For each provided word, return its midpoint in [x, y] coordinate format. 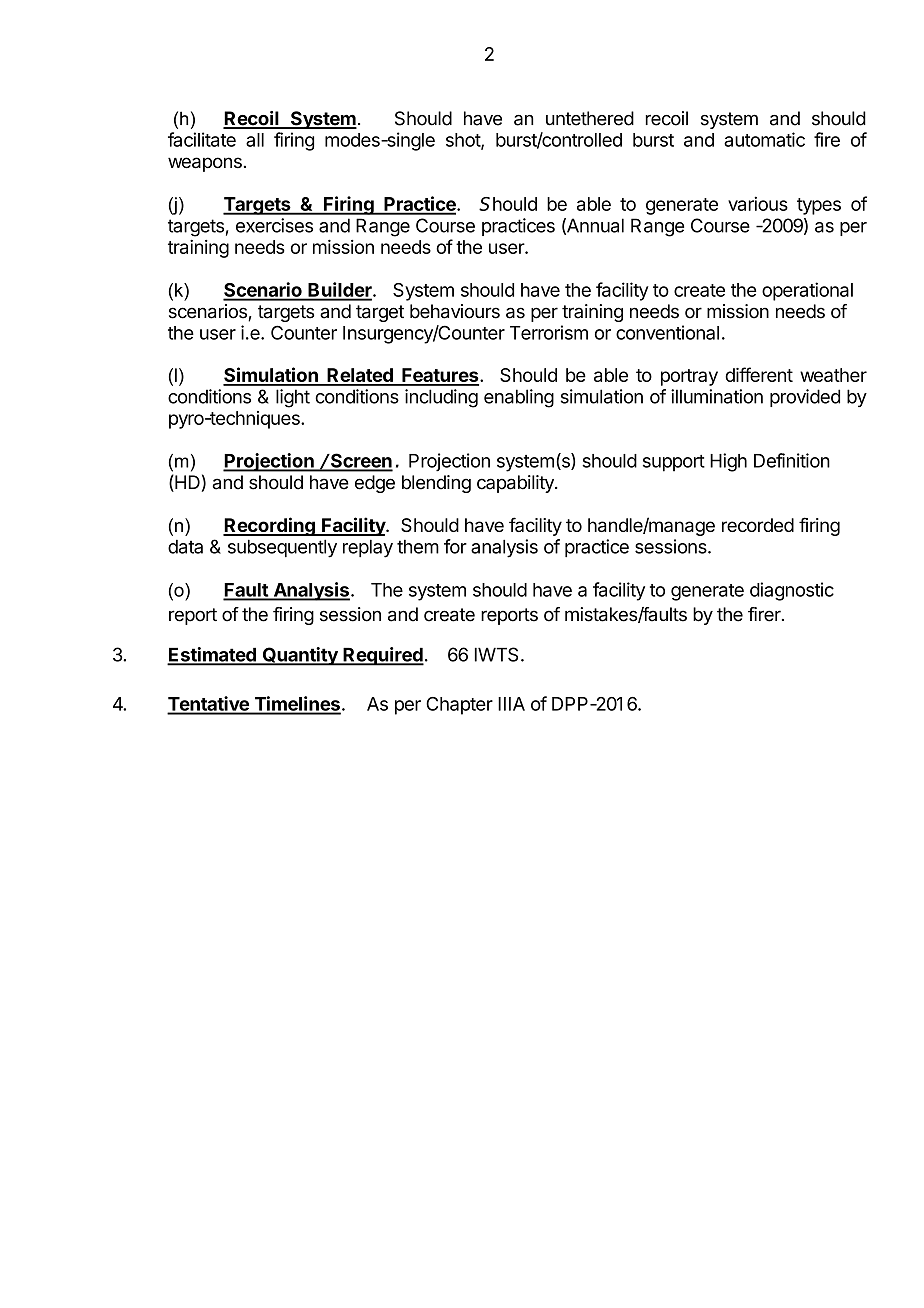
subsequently [282, 548]
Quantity [300, 656]
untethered [590, 118]
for [455, 546]
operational [807, 291]
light [293, 398]
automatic [764, 139]
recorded [758, 525]
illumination [717, 396]
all [255, 140]
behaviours [455, 311]
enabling [519, 398]
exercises [274, 225]
